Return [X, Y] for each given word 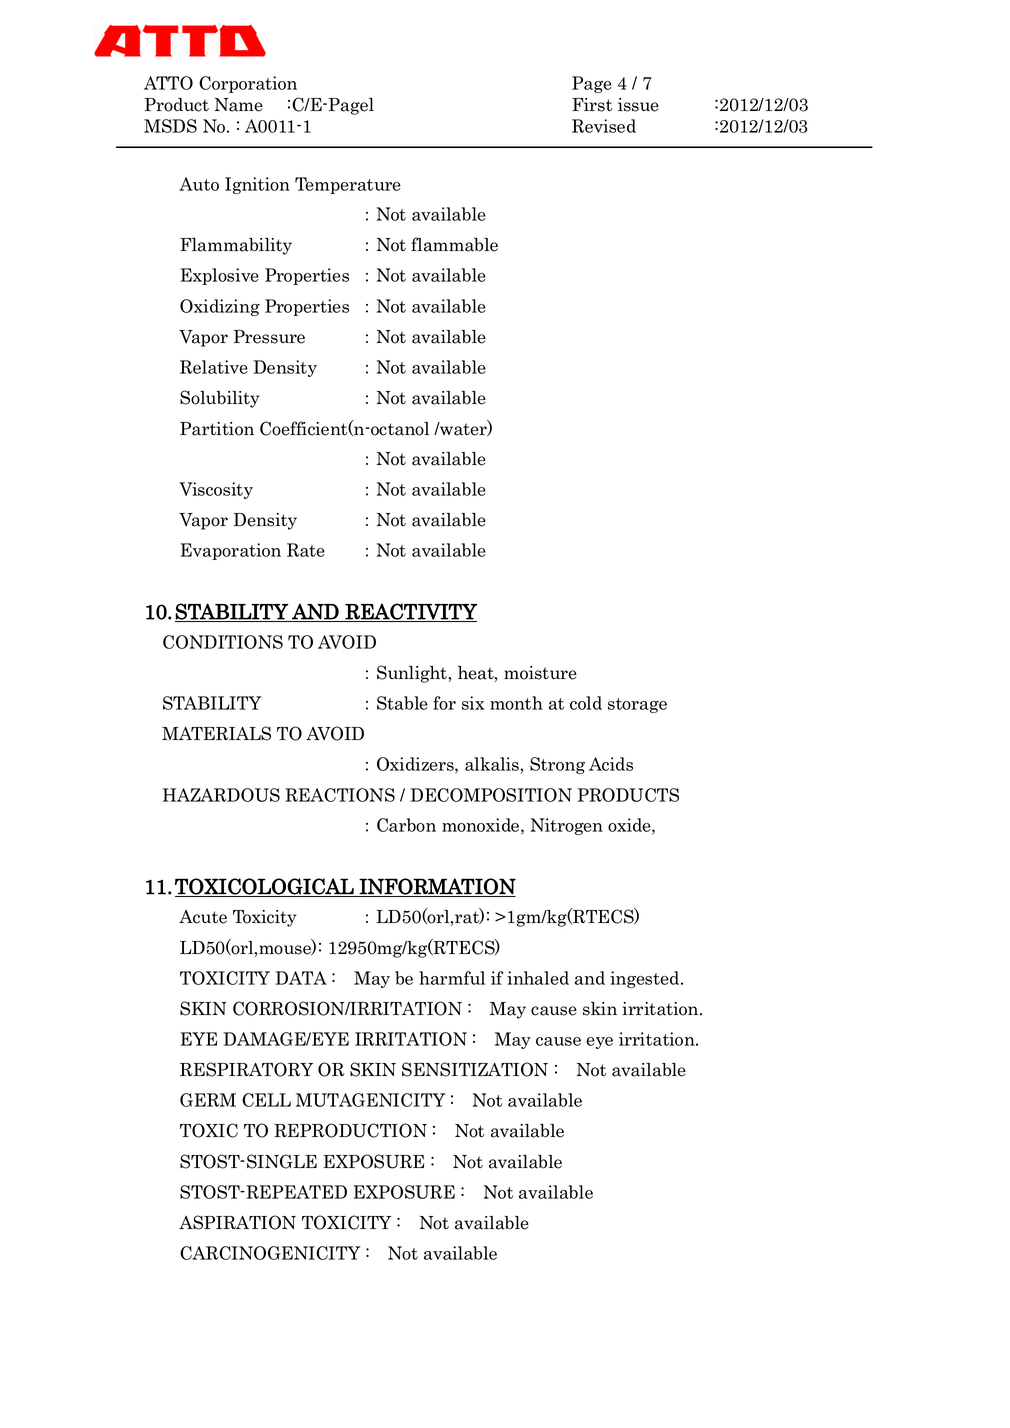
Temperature [348, 185]
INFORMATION [436, 887]
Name [239, 105]
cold [586, 703]
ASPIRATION [237, 1222]
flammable [454, 244]
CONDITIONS [223, 642]
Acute [203, 917]
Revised [604, 126]
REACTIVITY [410, 612]
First [592, 105]
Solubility [220, 399]
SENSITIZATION [475, 1069]
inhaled [538, 978]
